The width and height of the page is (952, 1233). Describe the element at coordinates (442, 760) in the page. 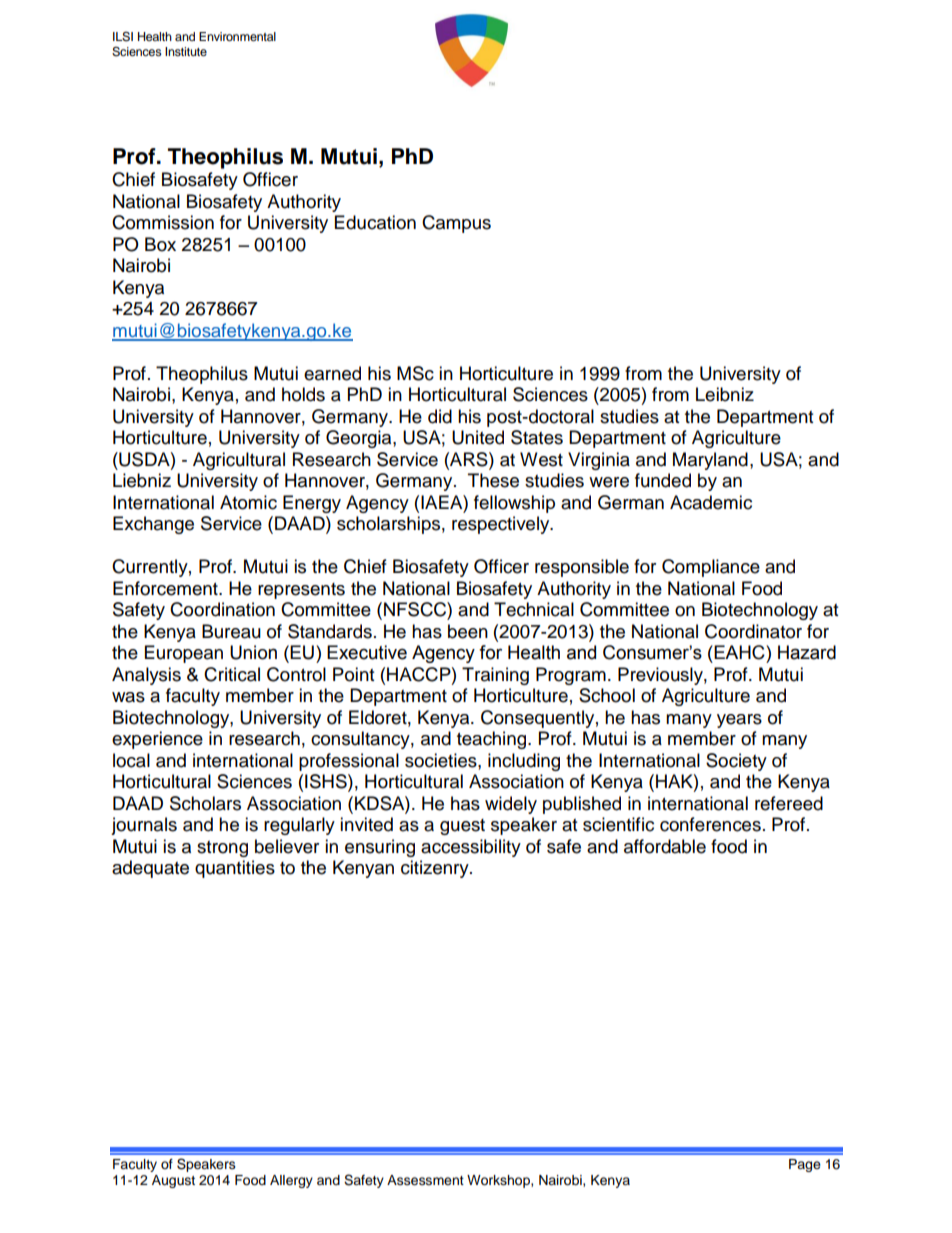

I see `societies` at that location.
